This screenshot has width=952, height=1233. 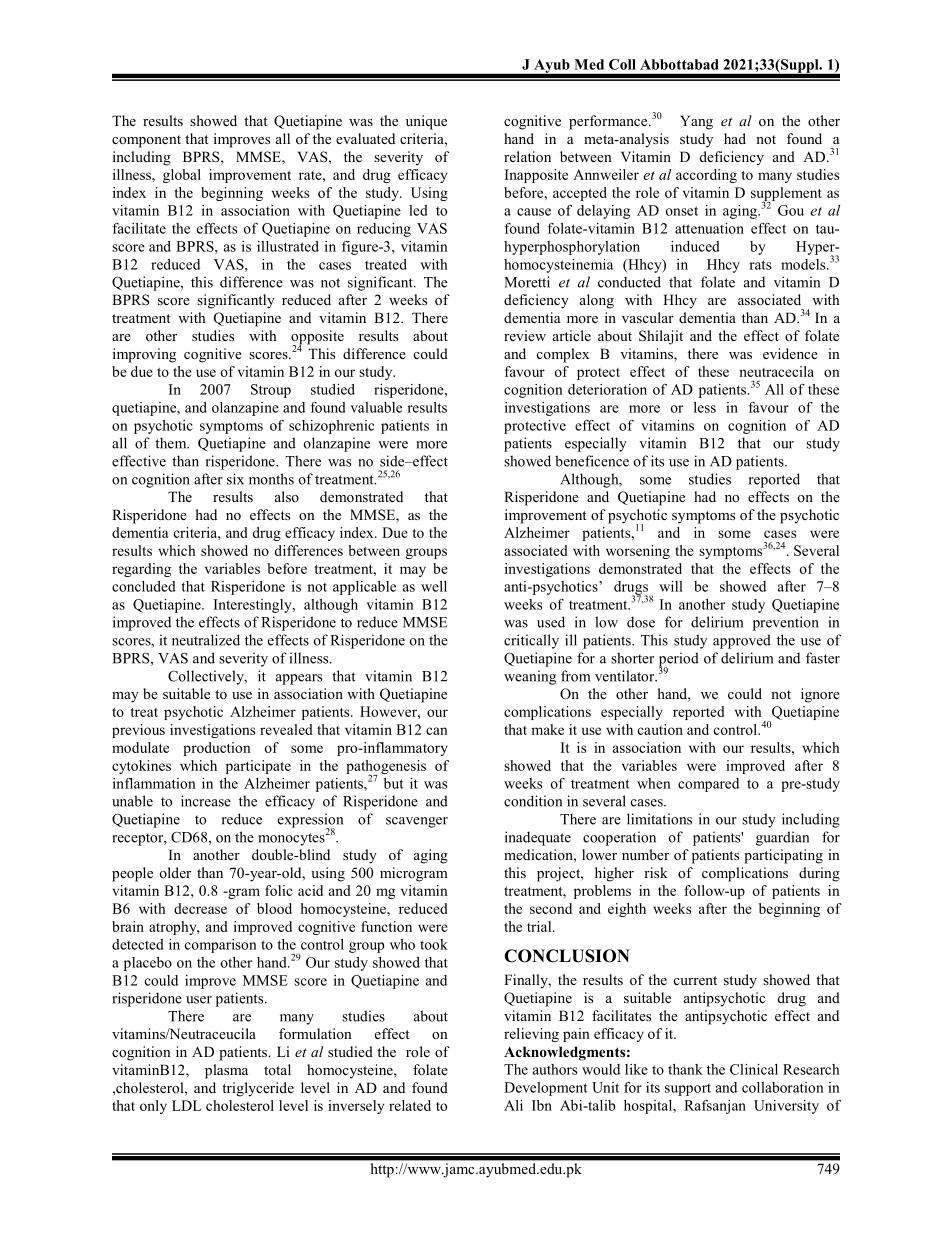 I want to click on according, so click(x=706, y=176).
